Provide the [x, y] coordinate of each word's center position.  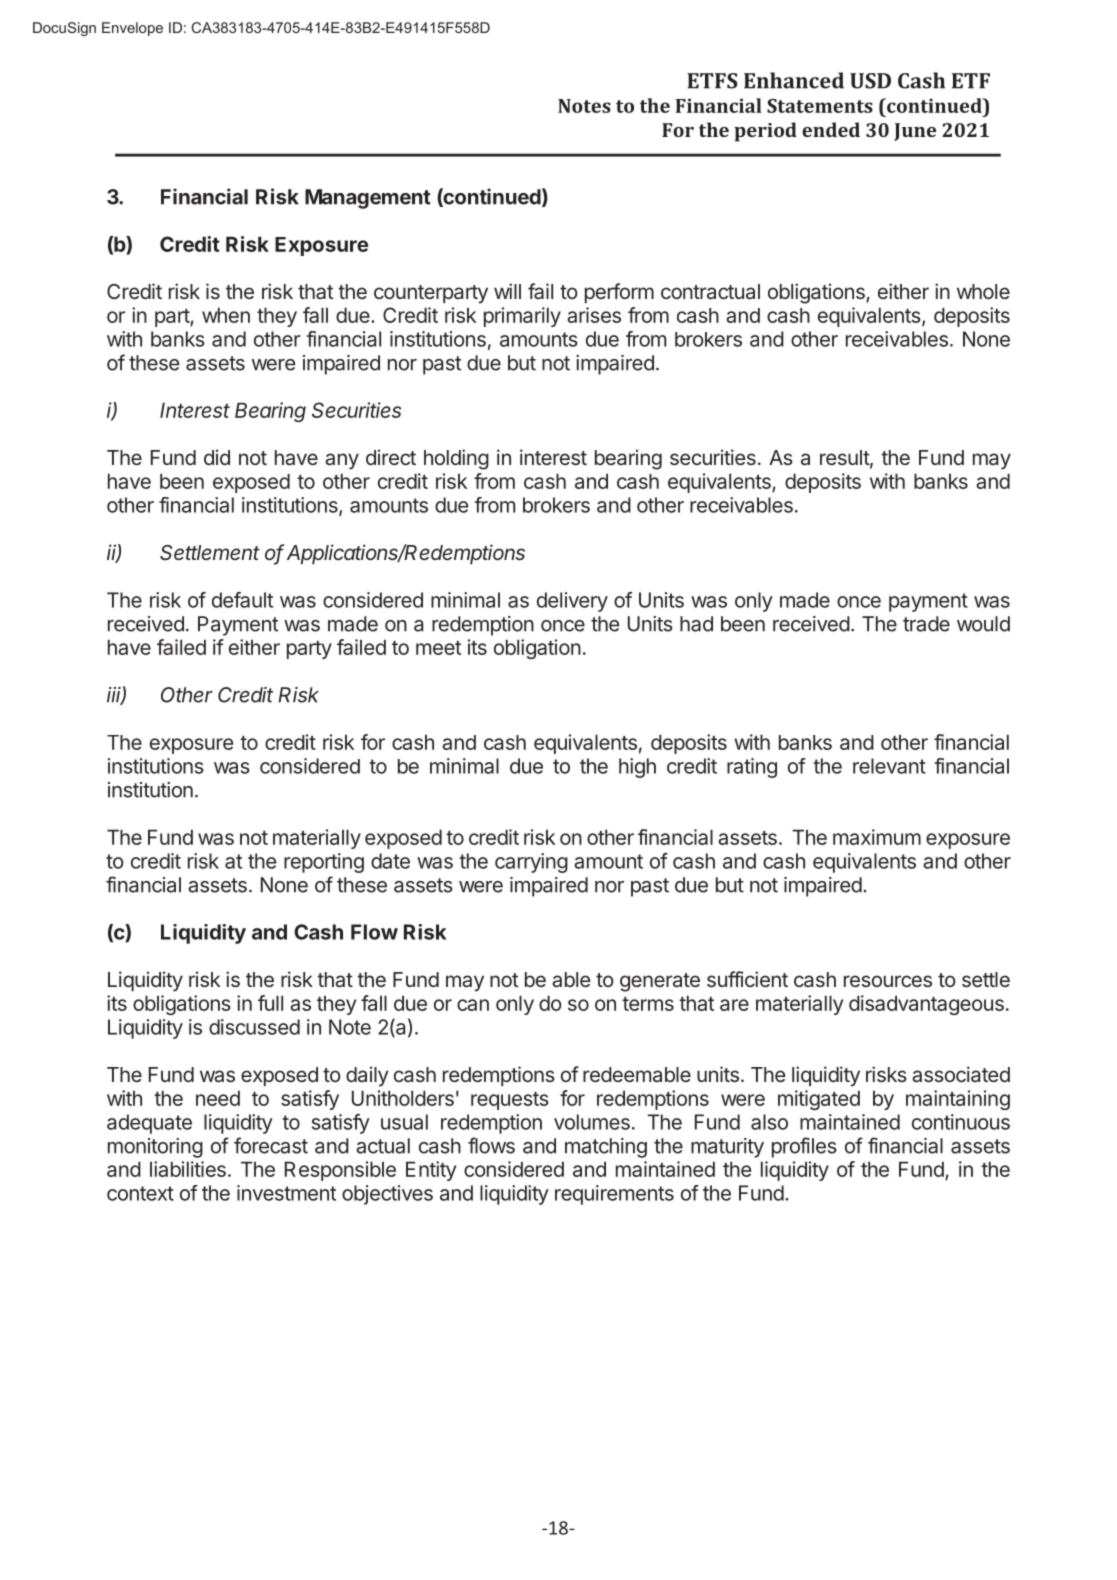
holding [456, 459]
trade [926, 624]
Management [368, 199]
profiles [804, 1147]
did [217, 457]
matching [606, 1148]
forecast [271, 1145]
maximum [877, 837]
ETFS [712, 81]
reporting [324, 863]
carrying [531, 863]
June [915, 132]
